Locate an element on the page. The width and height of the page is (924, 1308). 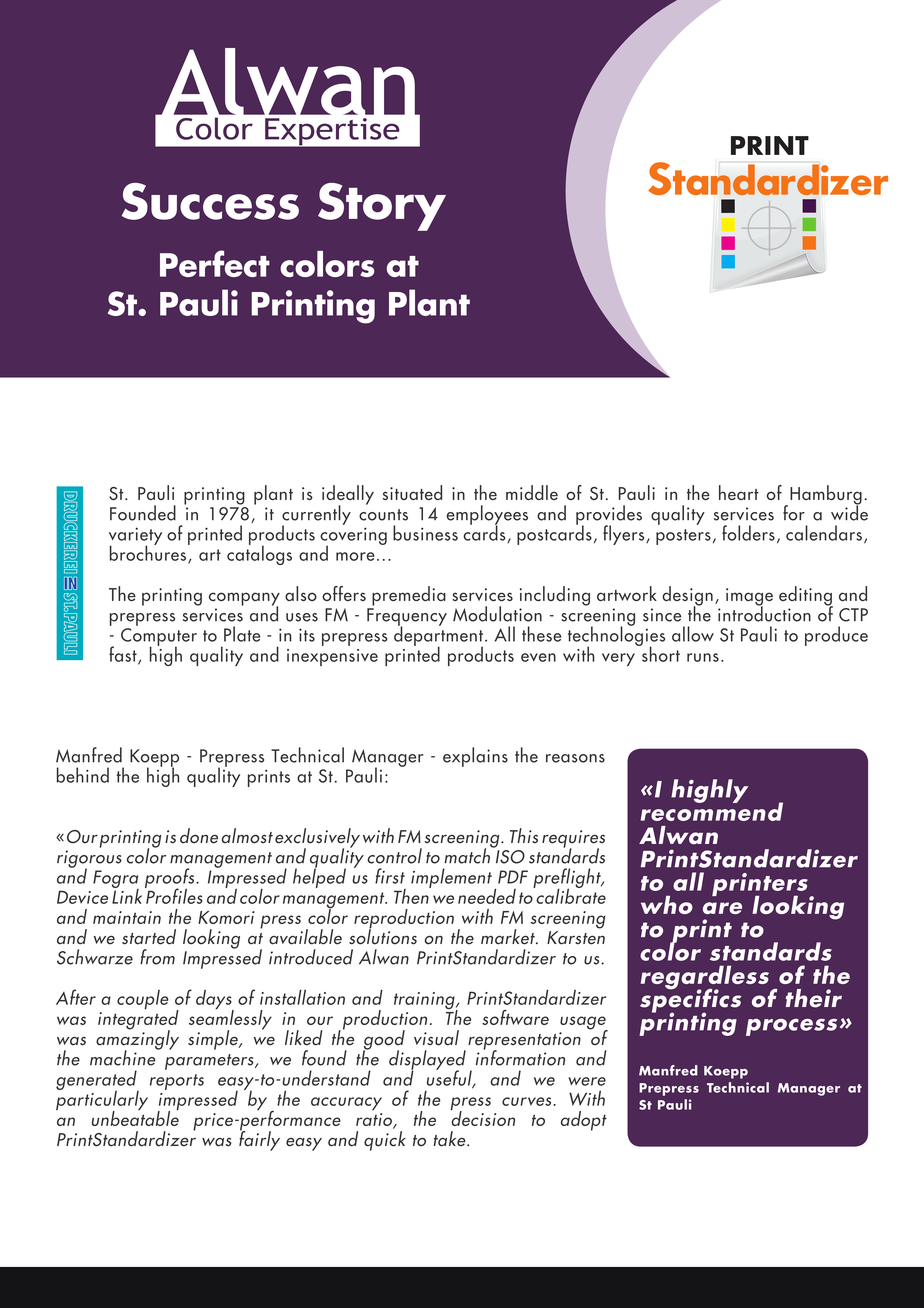
Success is located at coordinates (210, 201).
